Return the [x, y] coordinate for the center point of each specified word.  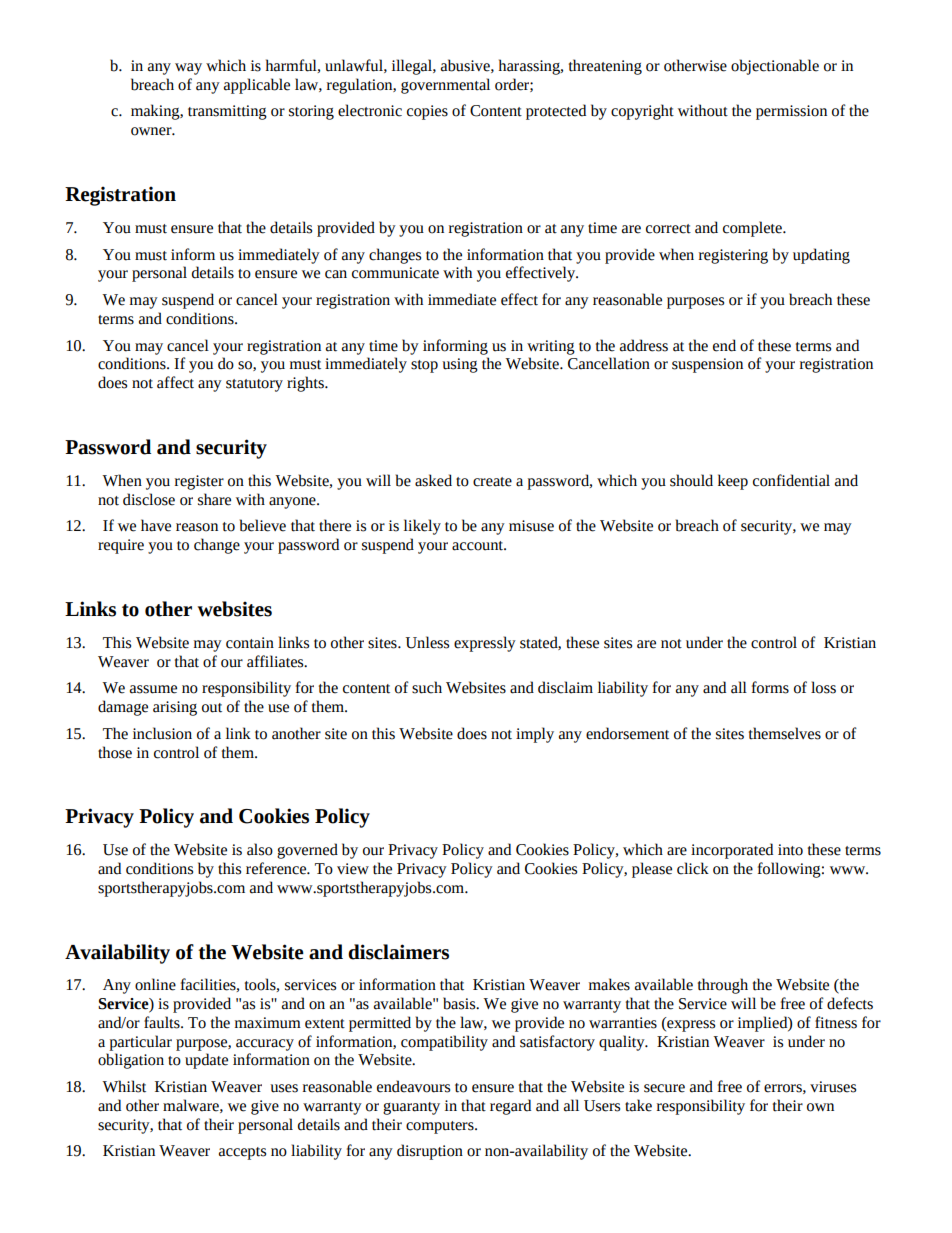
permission [791, 112]
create [492, 482]
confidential [791, 480]
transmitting [227, 112]
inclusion [162, 733]
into [790, 850]
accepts [242, 1153]
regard [510, 1107]
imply [535, 735]
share [214, 499]
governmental [445, 86]
